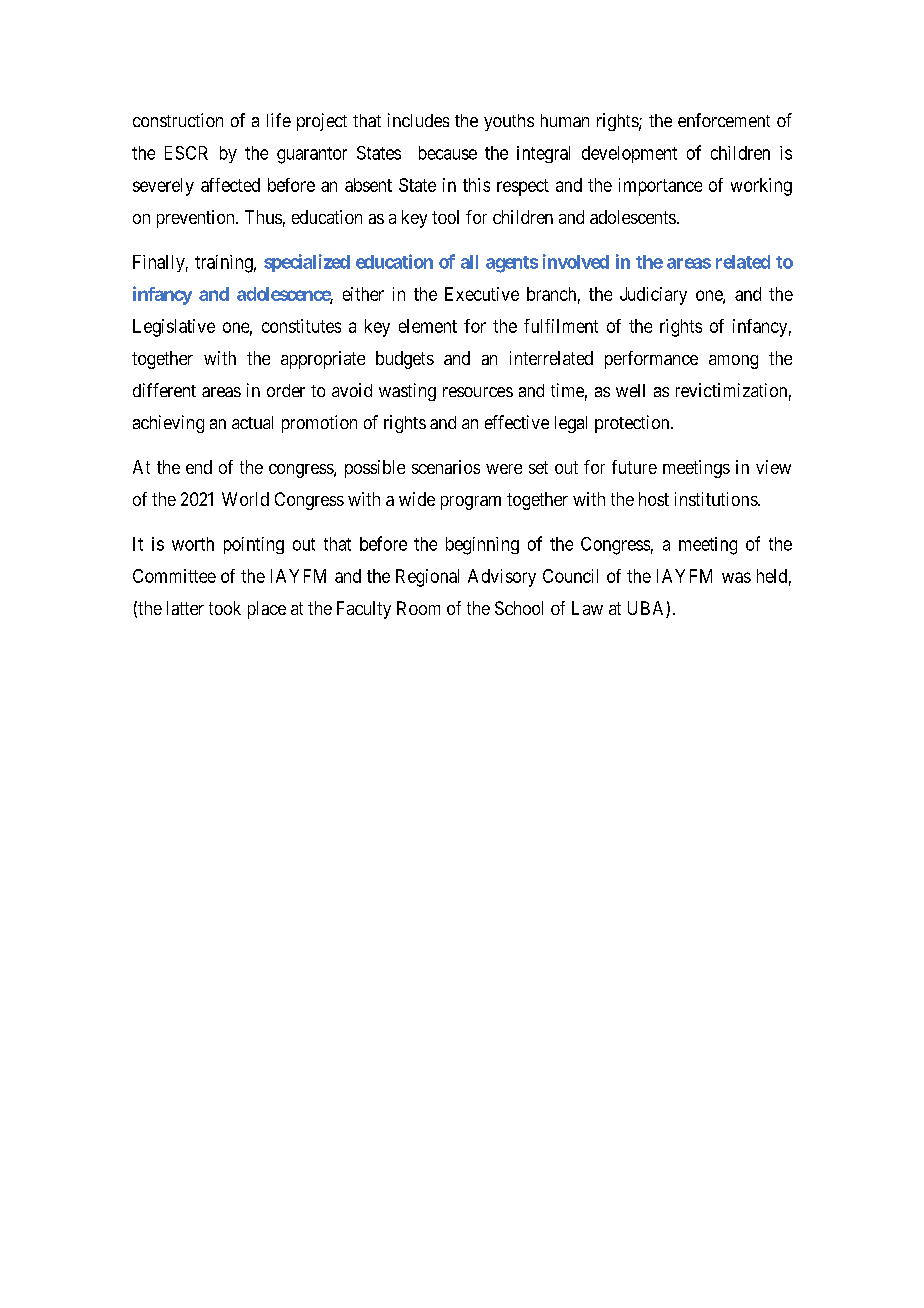 The width and height of the screenshot is (924, 1308). I want to click on order, so click(286, 390).
